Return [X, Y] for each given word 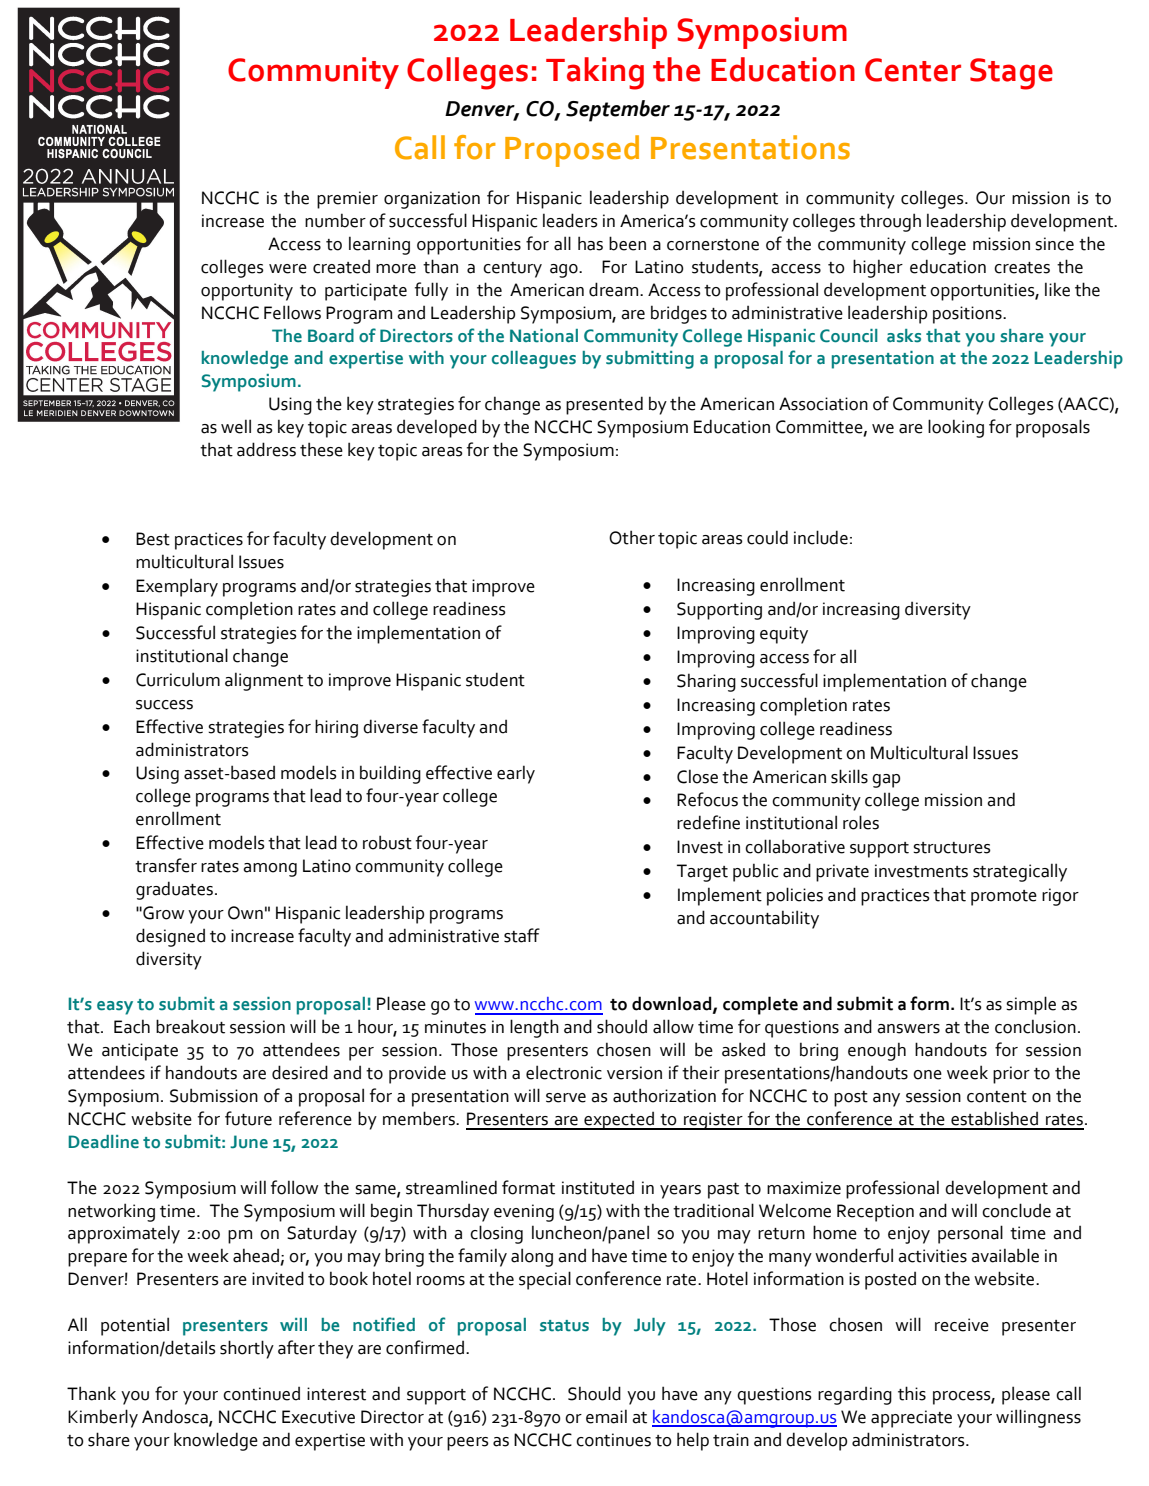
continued [261, 1394]
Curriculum [178, 679]
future [248, 1118]
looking [956, 428]
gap [886, 781]
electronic [564, 1072]
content [997, 1097]
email [606, 1416]
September [618, 111]
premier [347, 200]
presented [604, 405]
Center [913, 70]
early [516, 774]
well [236, 426]
